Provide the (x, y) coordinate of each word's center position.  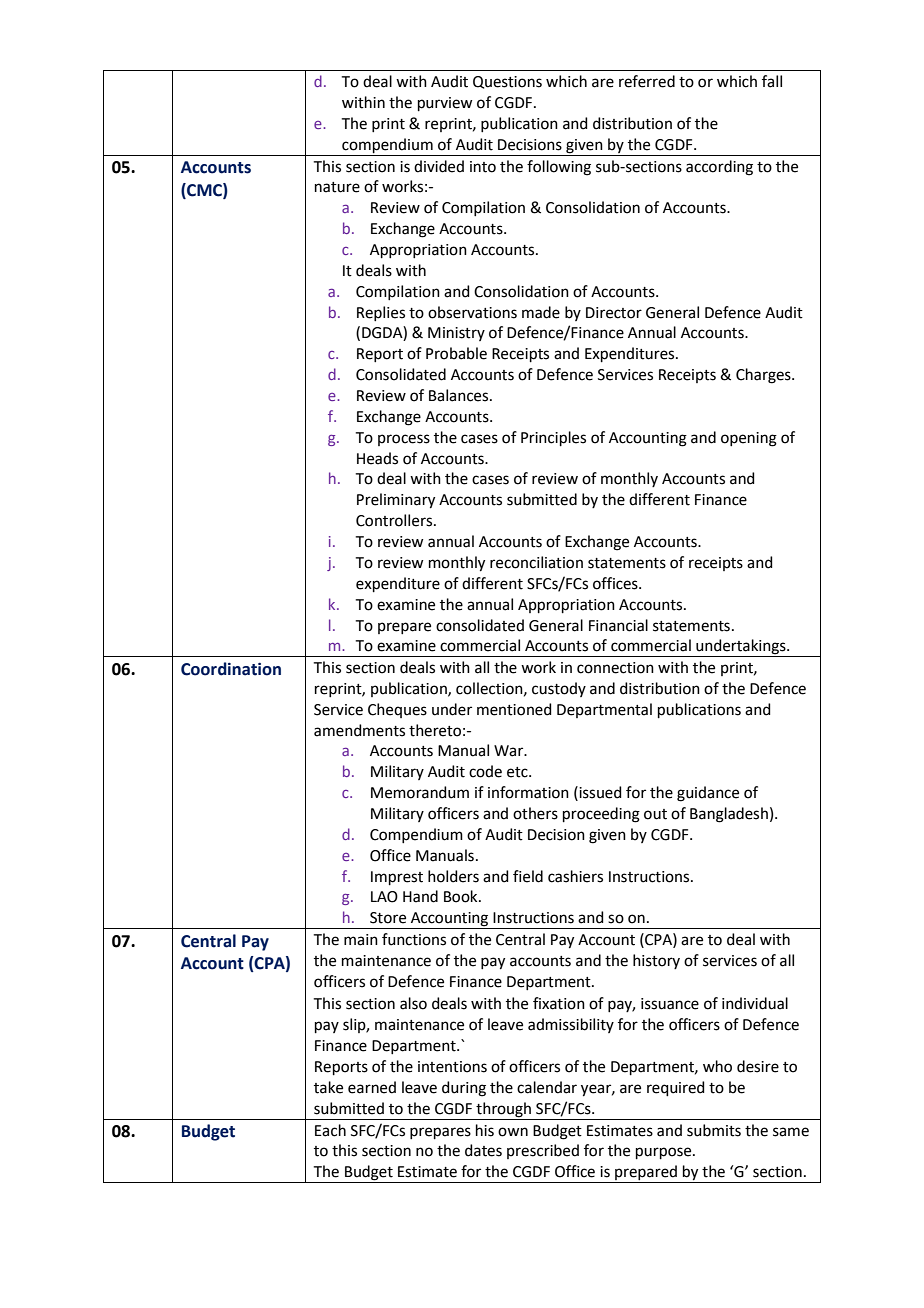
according (719, 168)
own (513, 1132)
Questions (507, 82)
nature (337, 187)
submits (714, 1130)
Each (330, 1130)
